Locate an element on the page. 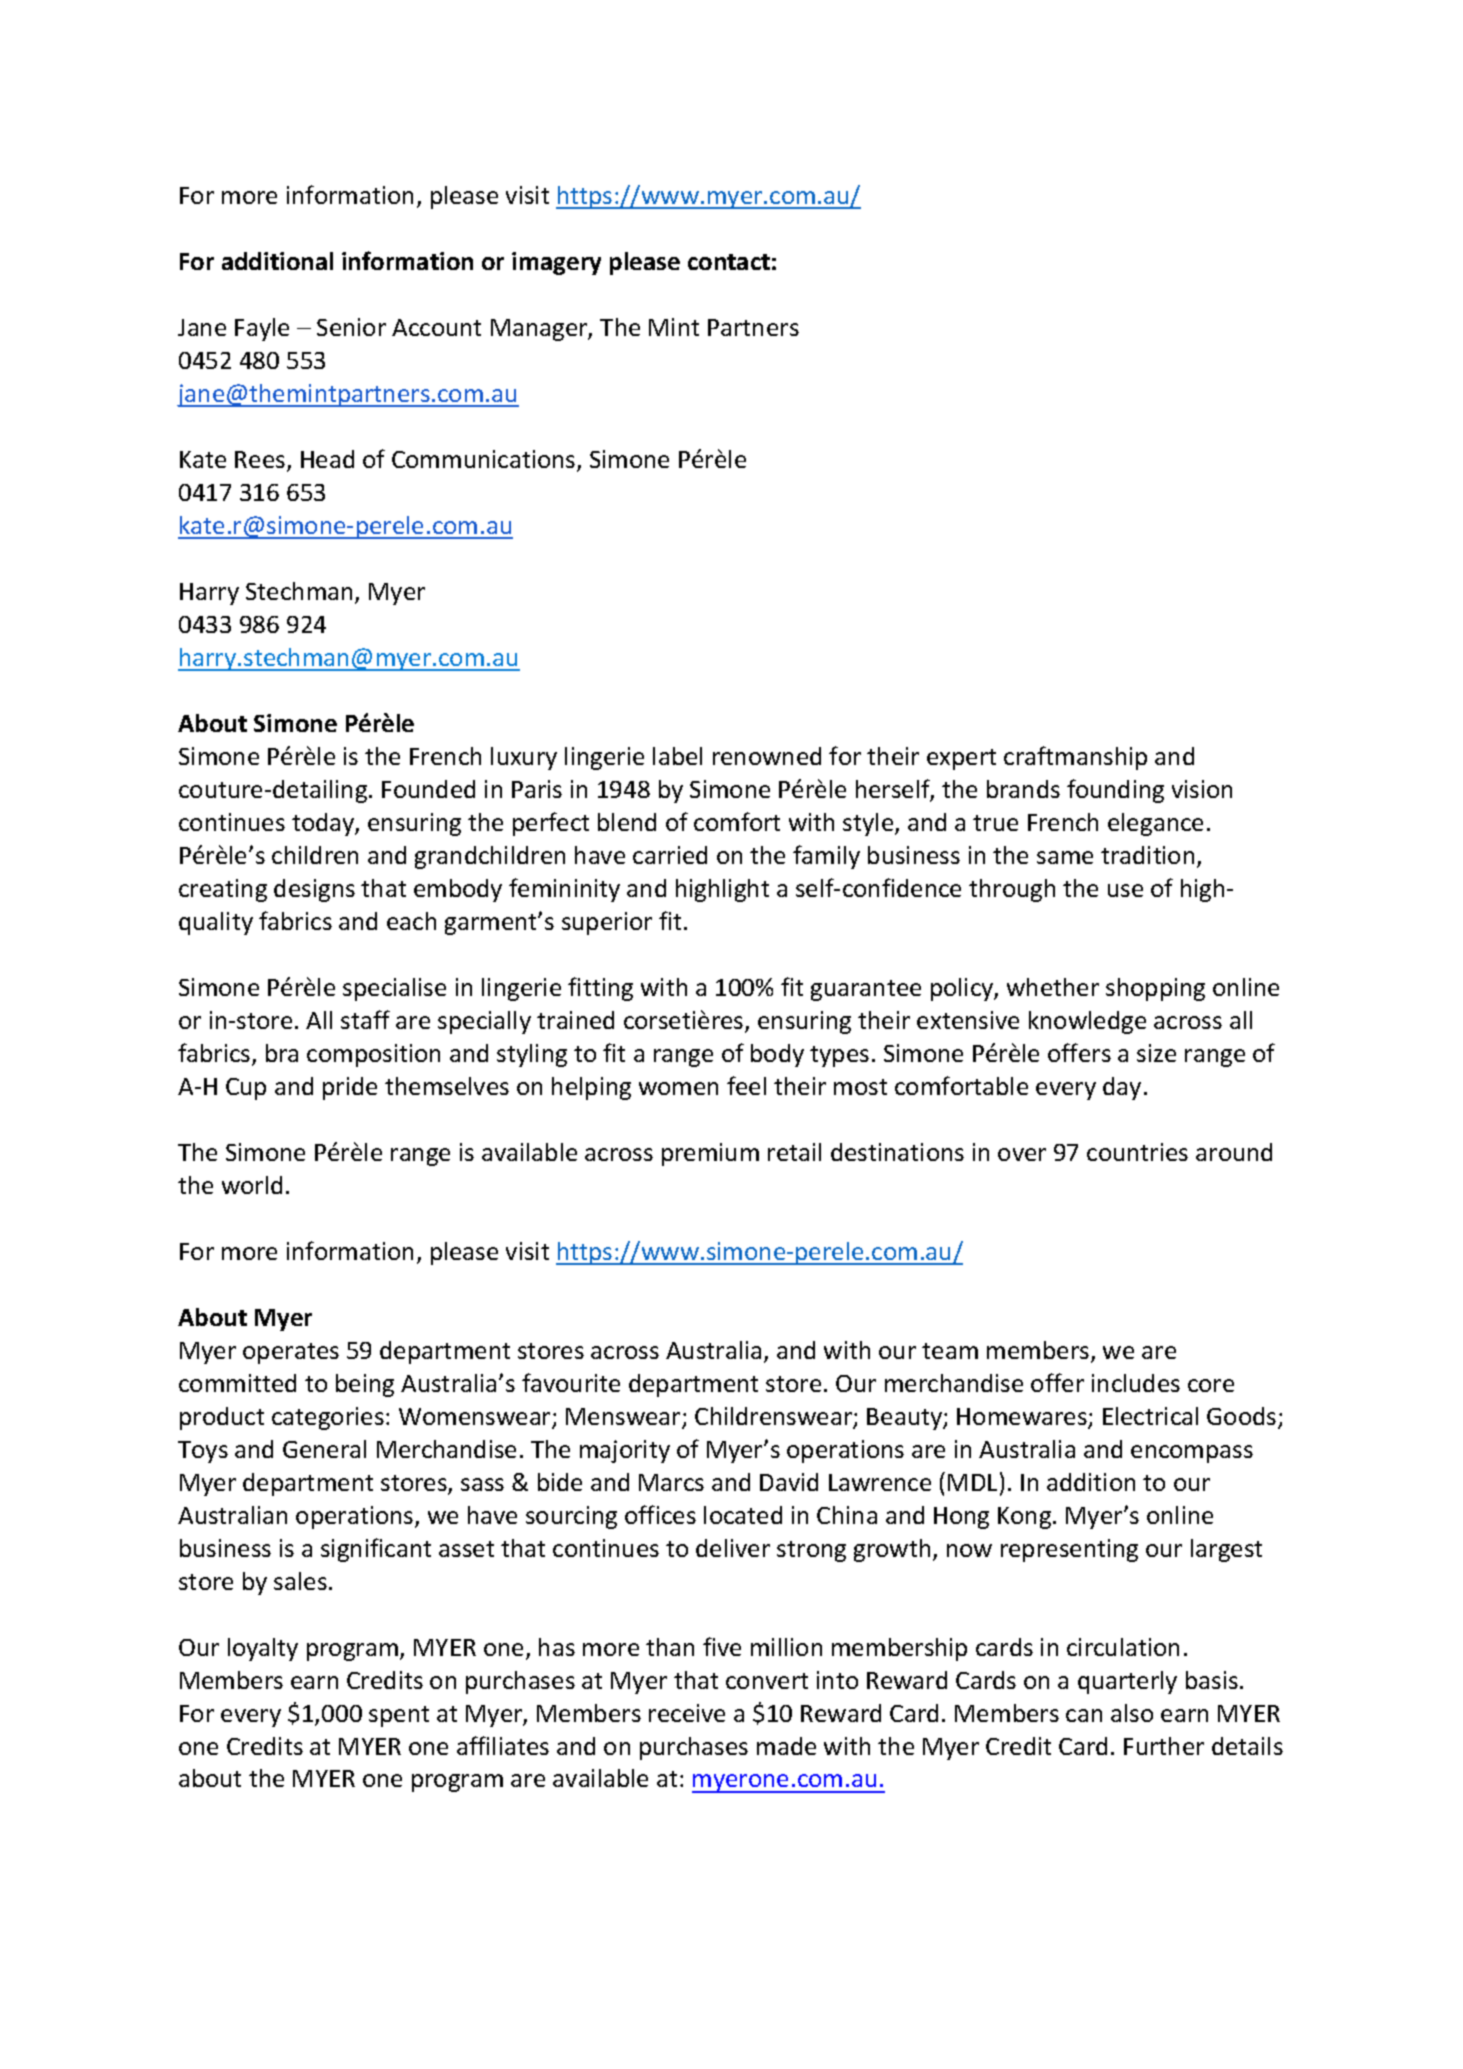 The height and width of the image is (2069, 1463). spent is located at coordinates (399, 1716).
